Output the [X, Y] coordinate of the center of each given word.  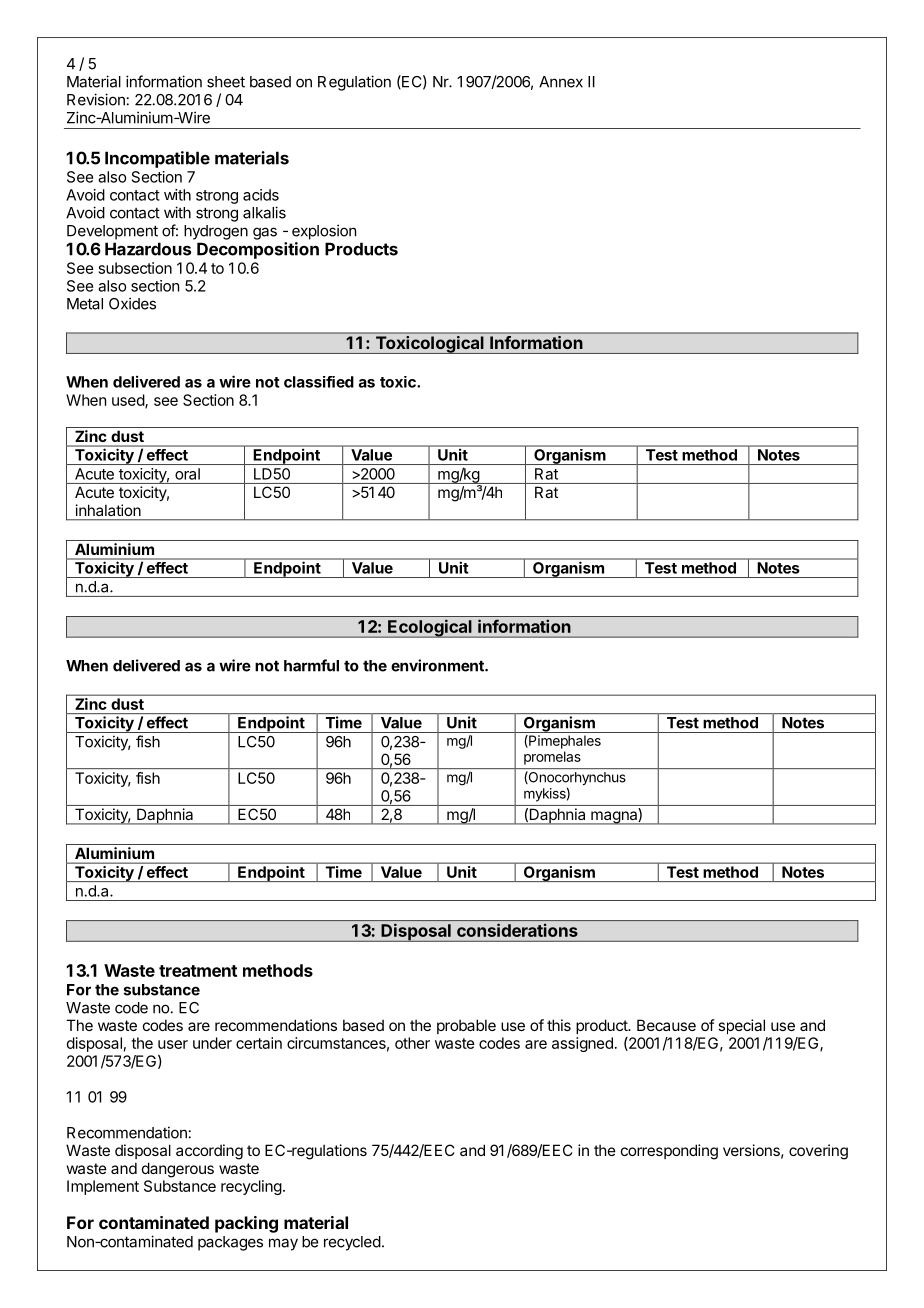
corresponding [669, 1152]
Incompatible [157, 159]
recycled [352, 1243]
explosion [324, 232]
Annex [561, 82]
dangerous [178, 1170]
